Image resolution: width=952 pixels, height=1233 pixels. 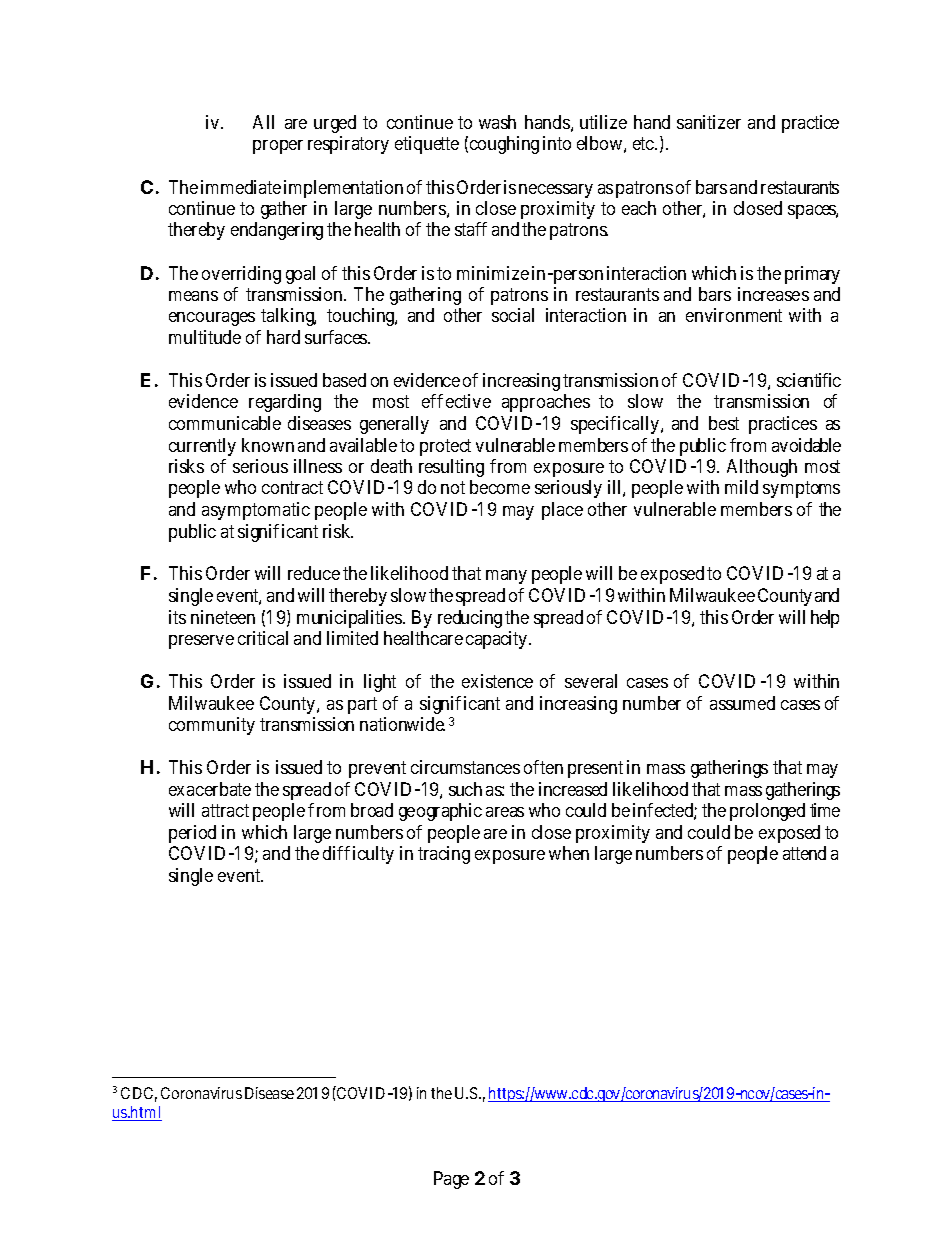 What do you see at coordinates (709, 122) in the document?
I see `sanitizer` at bounding box center [709, 122].
